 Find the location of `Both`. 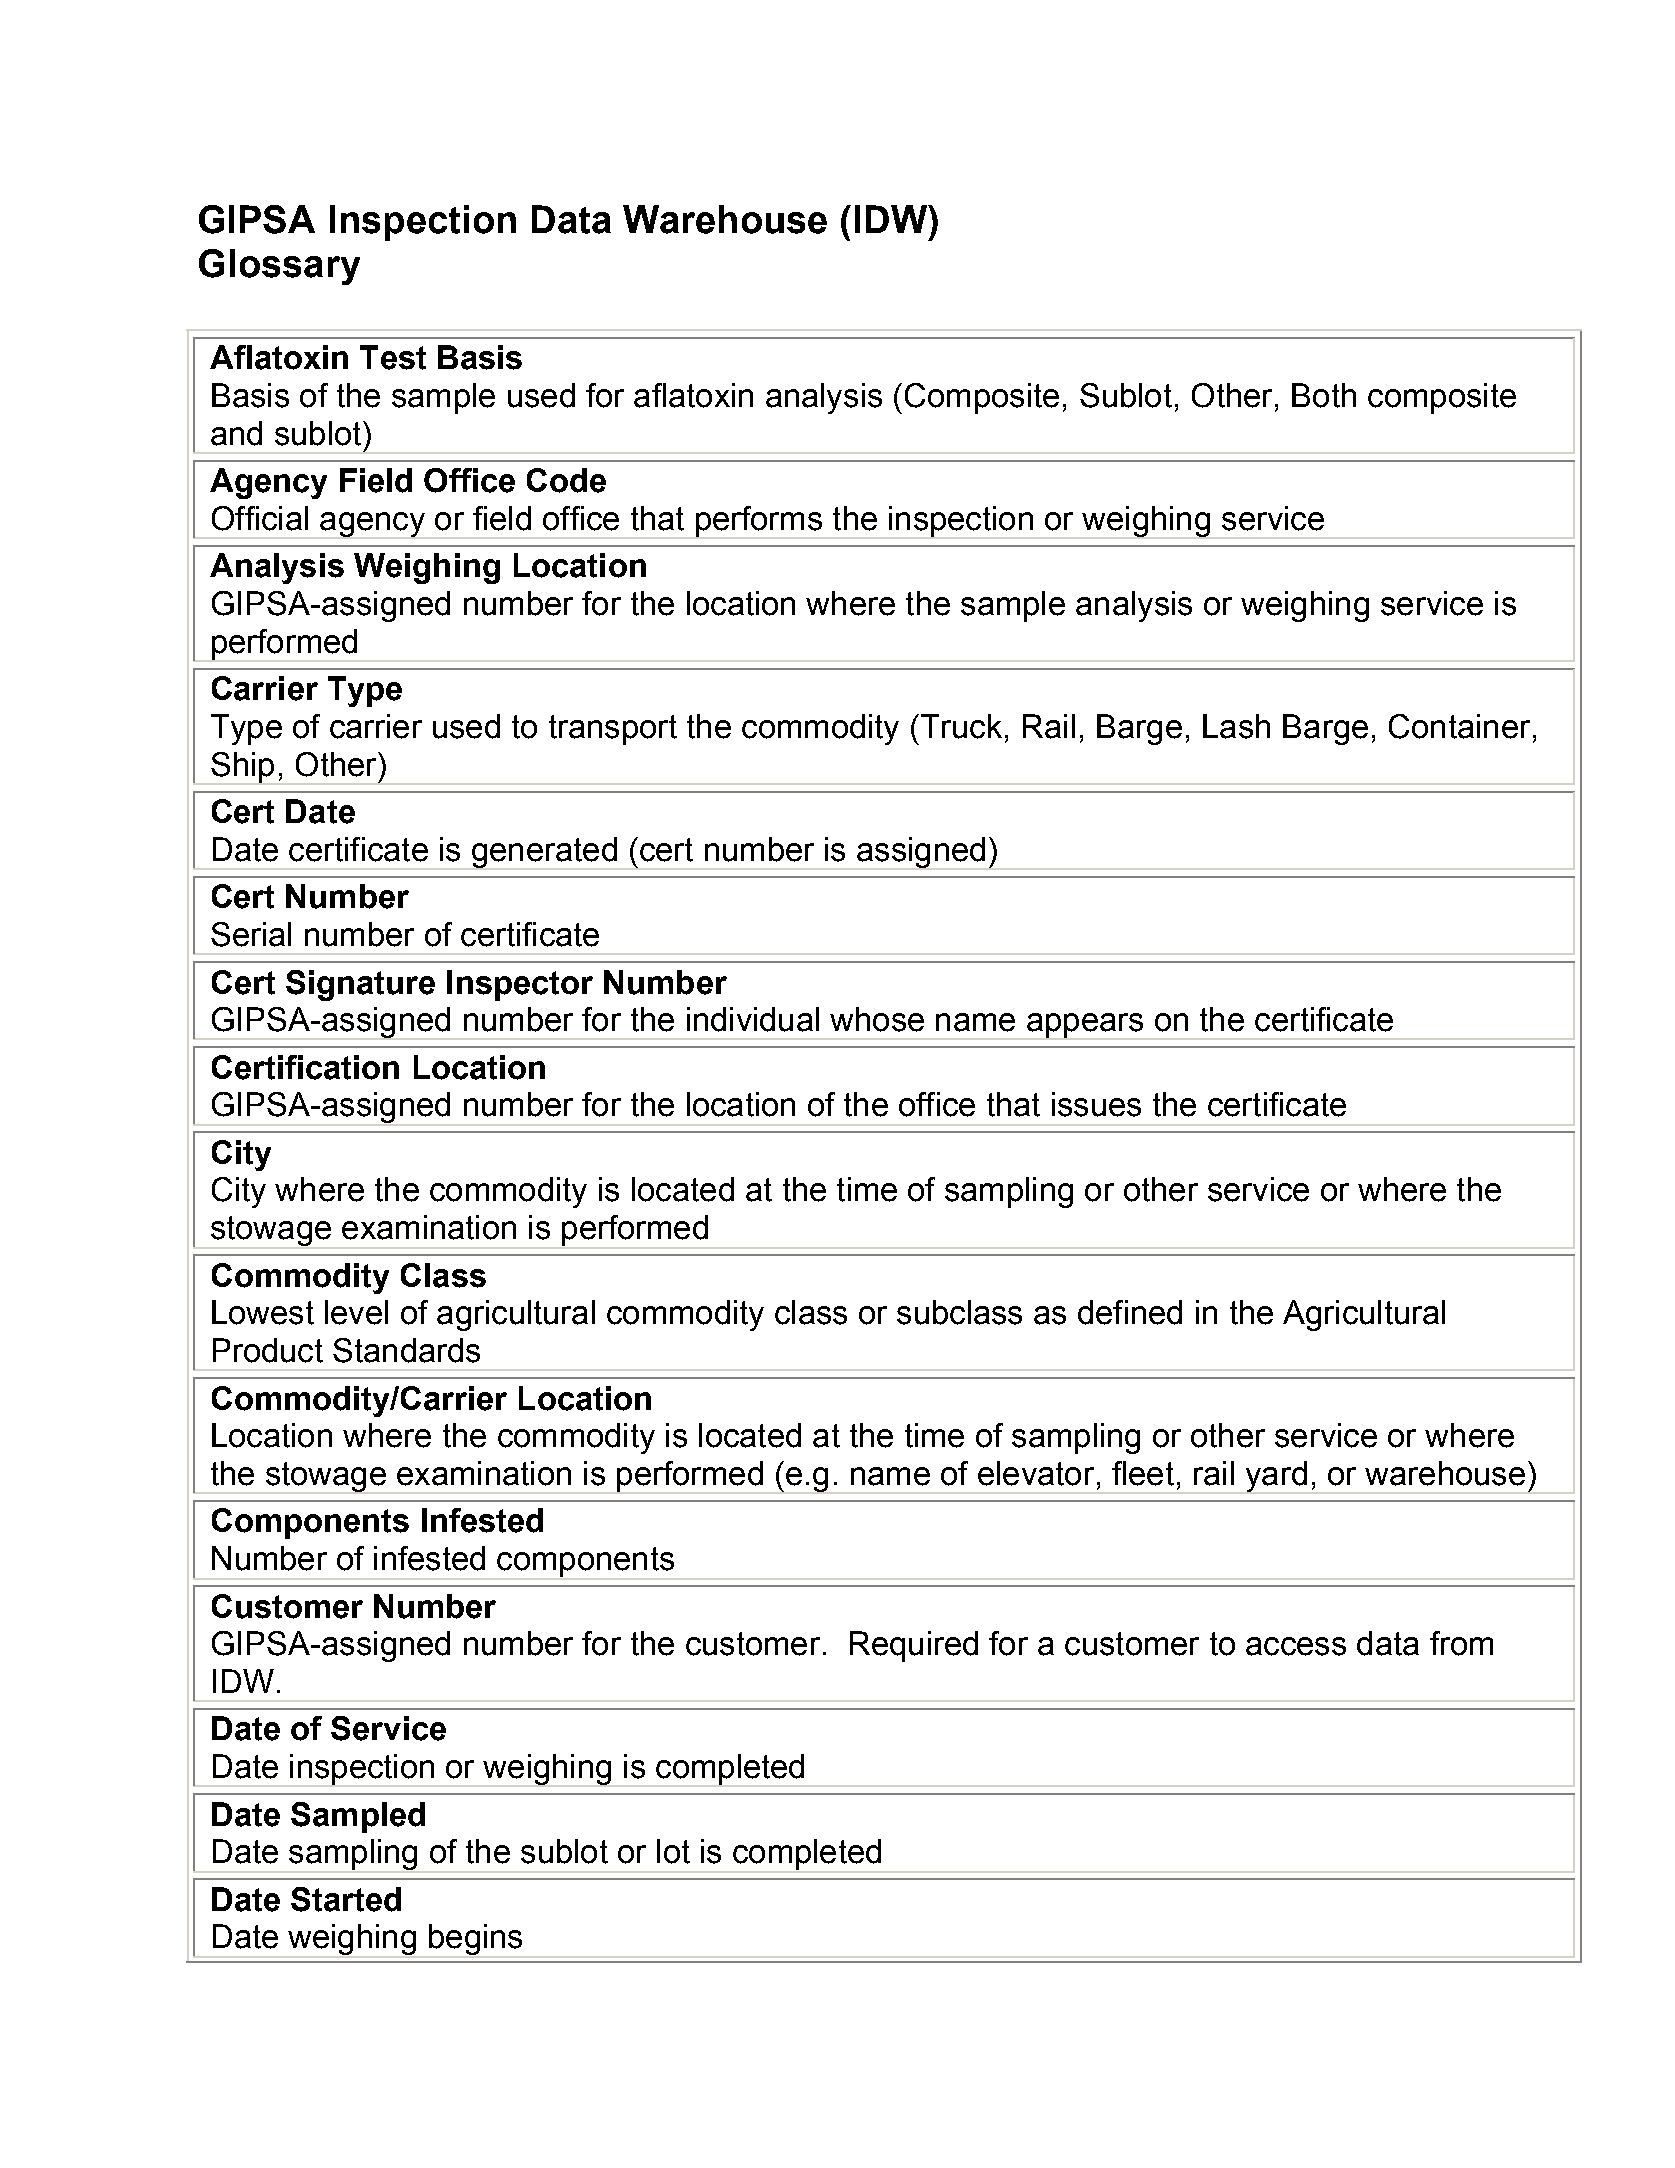

Both is located at coordinates (1324, 395).
